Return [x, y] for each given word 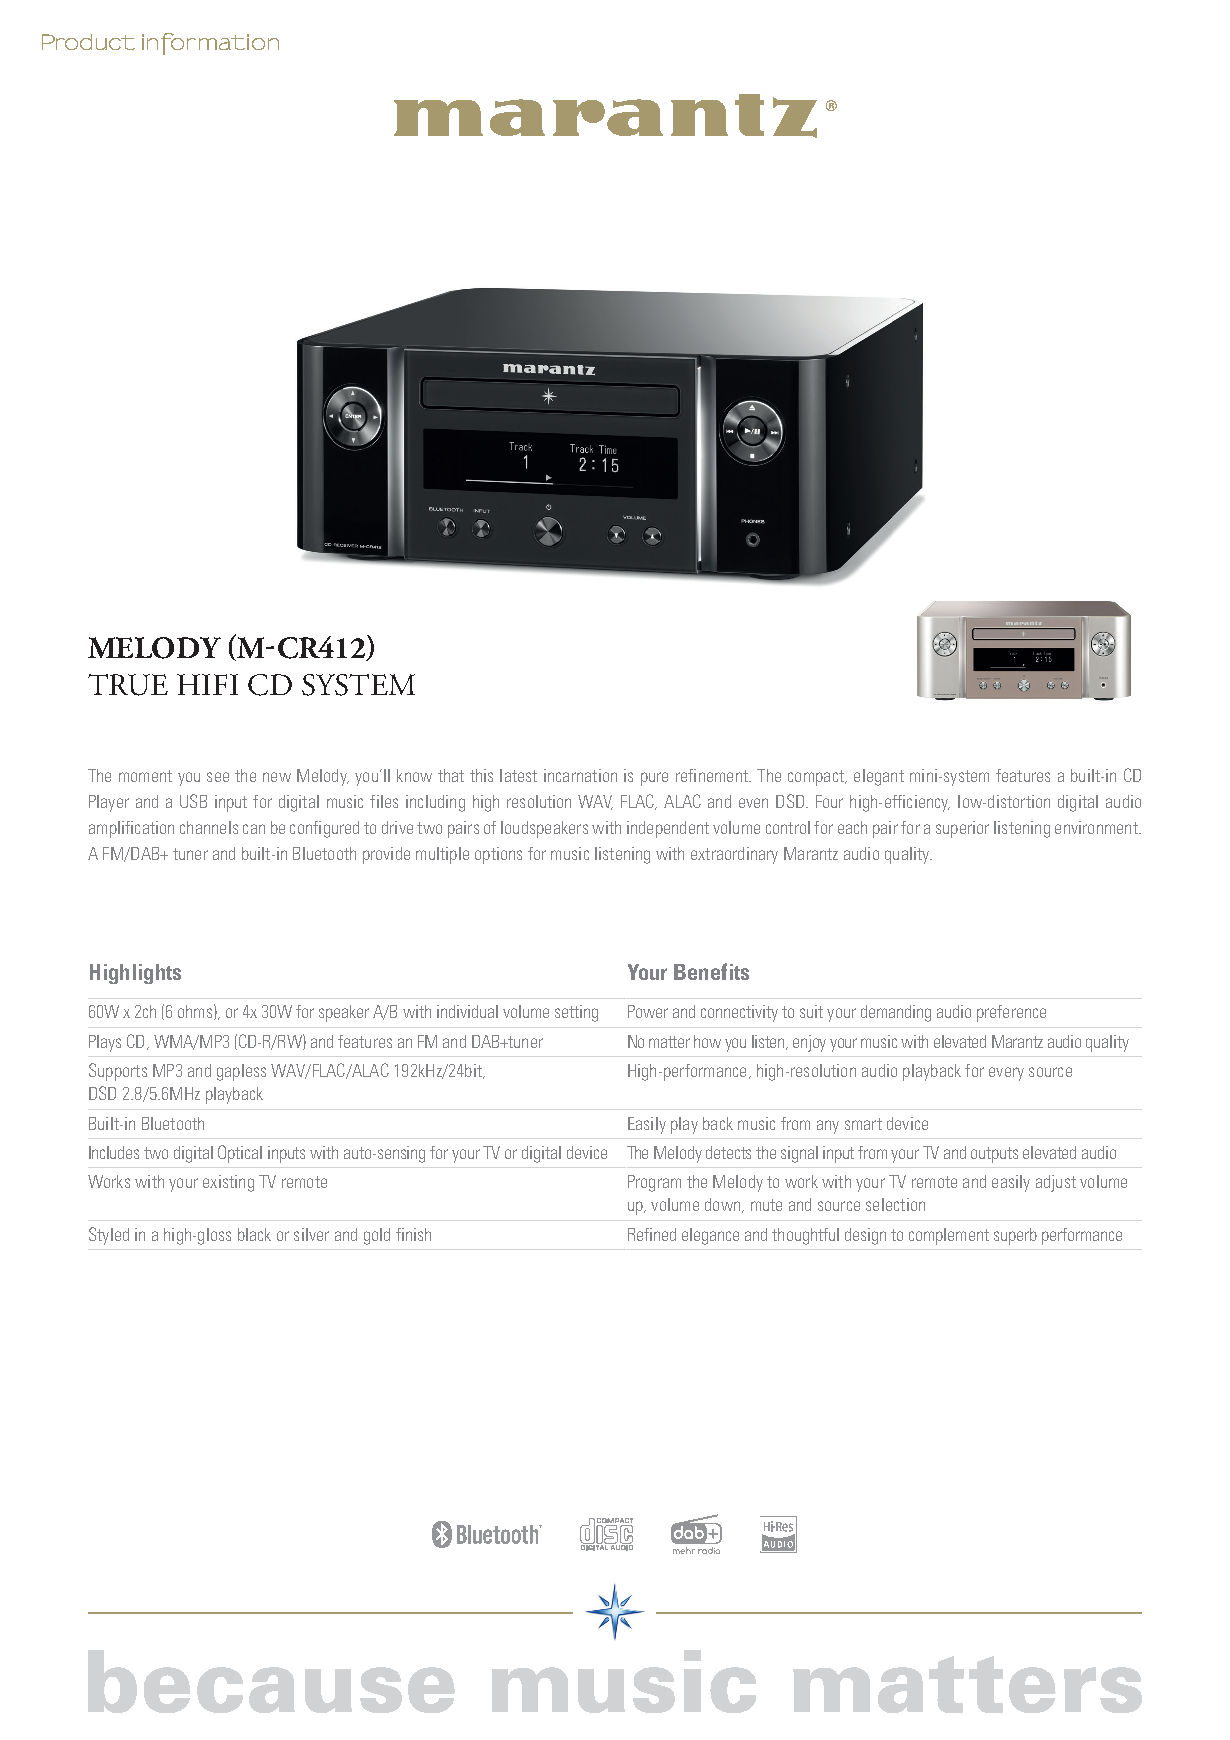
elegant [879, 777]
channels [209, 827]
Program [654, 1183]
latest [518, 775]
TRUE [128, 685]
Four [829, 801]
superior [962, 829]
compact [817, 778]
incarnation [580, 775]
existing [228, 1183]
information [210, 44]
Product [88, 42]
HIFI [207, 684]
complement [949, 1236]
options [498, 855]
